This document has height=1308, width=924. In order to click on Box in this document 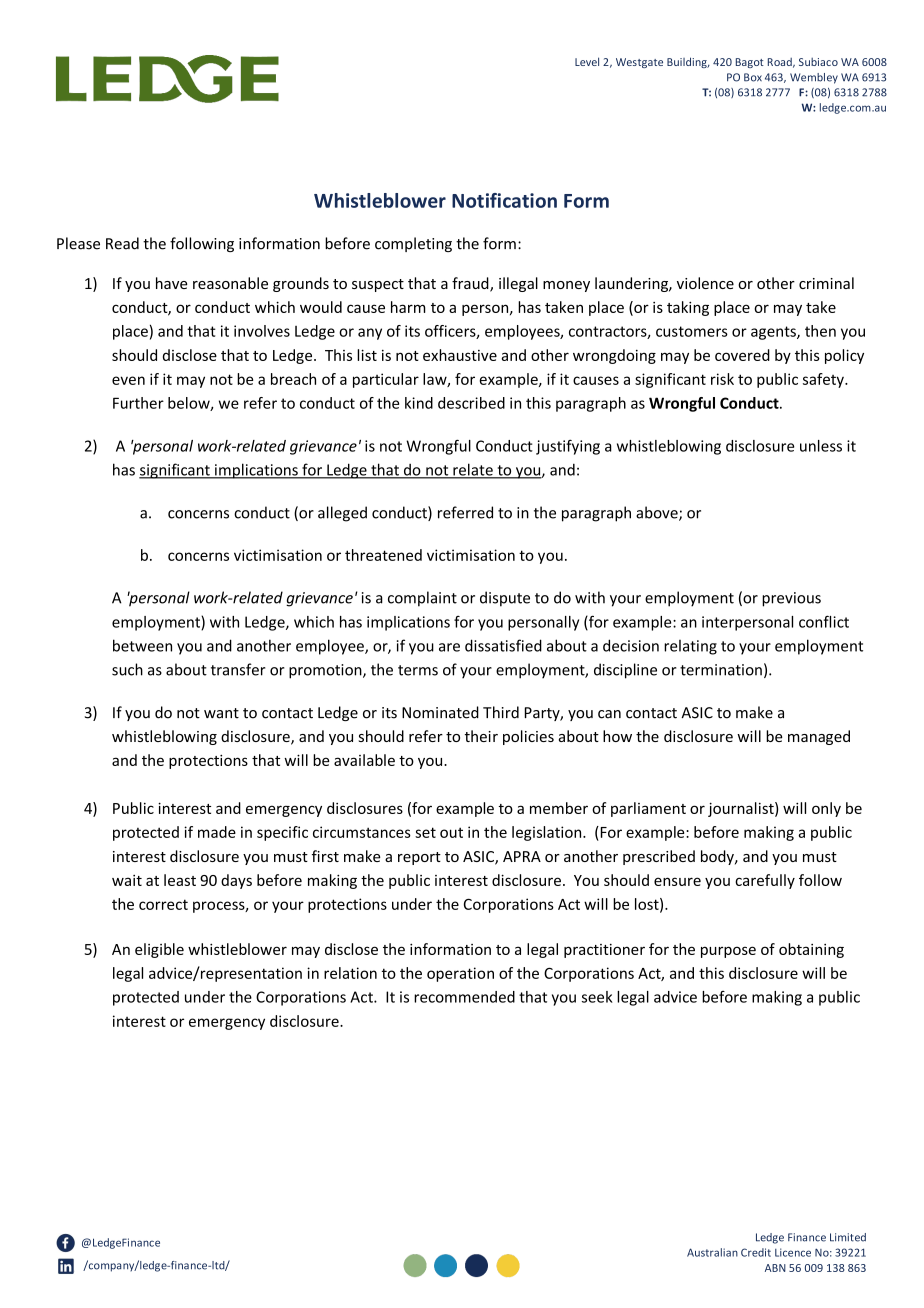, I will do `click(753, 77)`.
